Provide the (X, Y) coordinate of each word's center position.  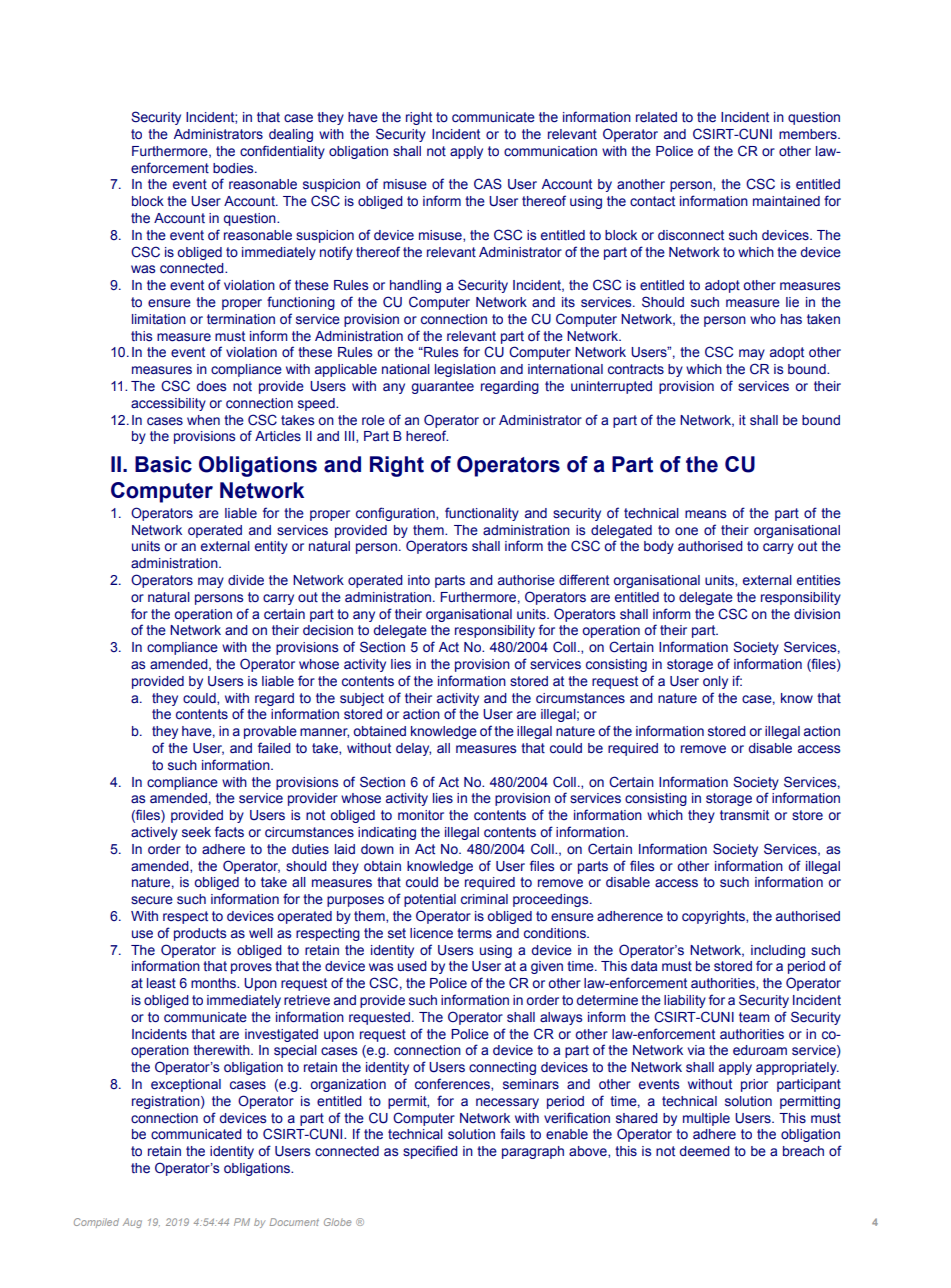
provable (270, 732)
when (203, 420)
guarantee (442, 387)
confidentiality (282, 152)
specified (430, 1152)
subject (362, 699)
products (200, 934)
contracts (636, 369)
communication (550, 151)
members (809, 134)
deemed (705, 1151)
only (715, 682)
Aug (132, 1223)
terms (474, 933)
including (778, 951)
